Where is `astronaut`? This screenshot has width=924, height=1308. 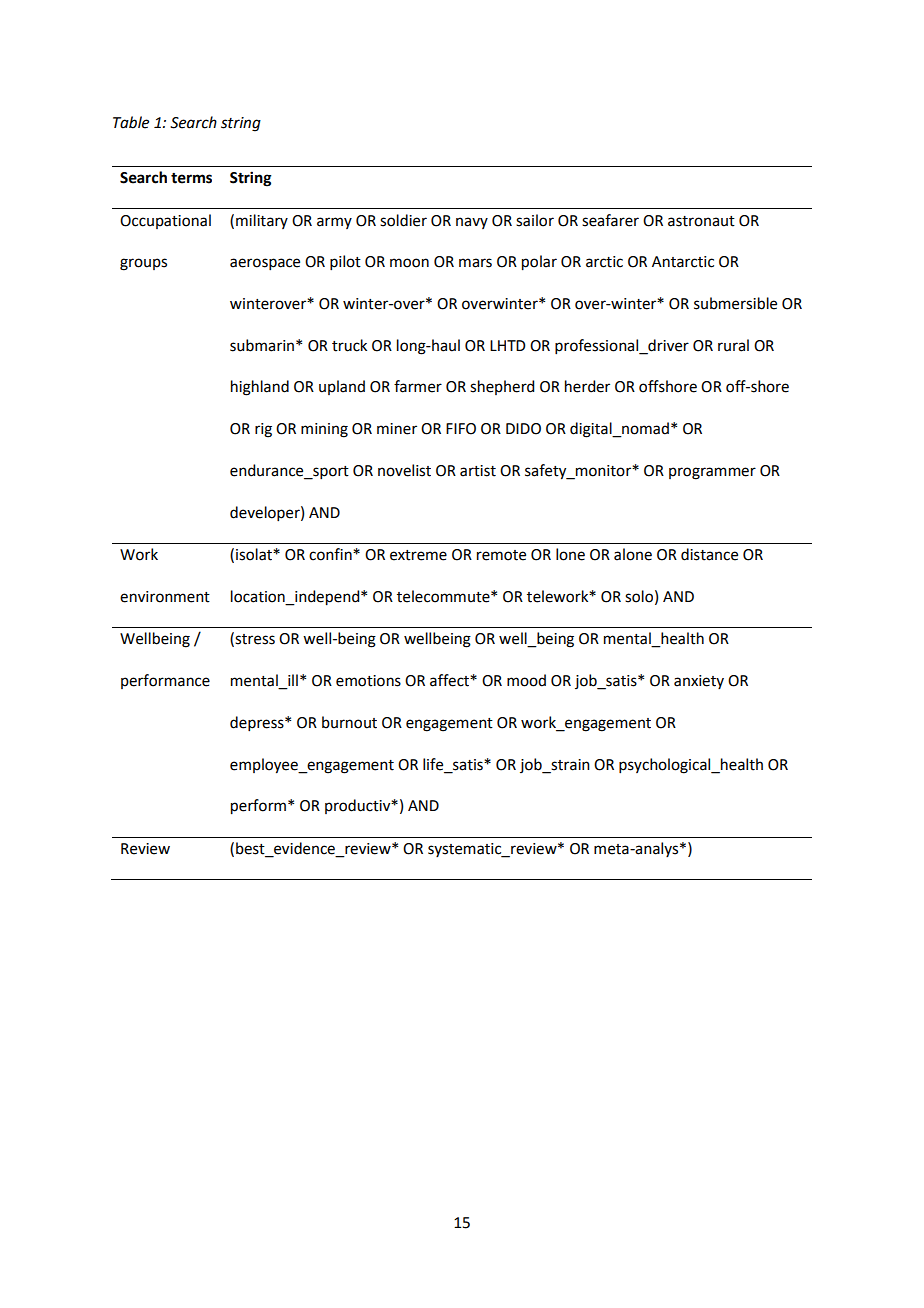
astronaut is located at coordinates (701, 221).
